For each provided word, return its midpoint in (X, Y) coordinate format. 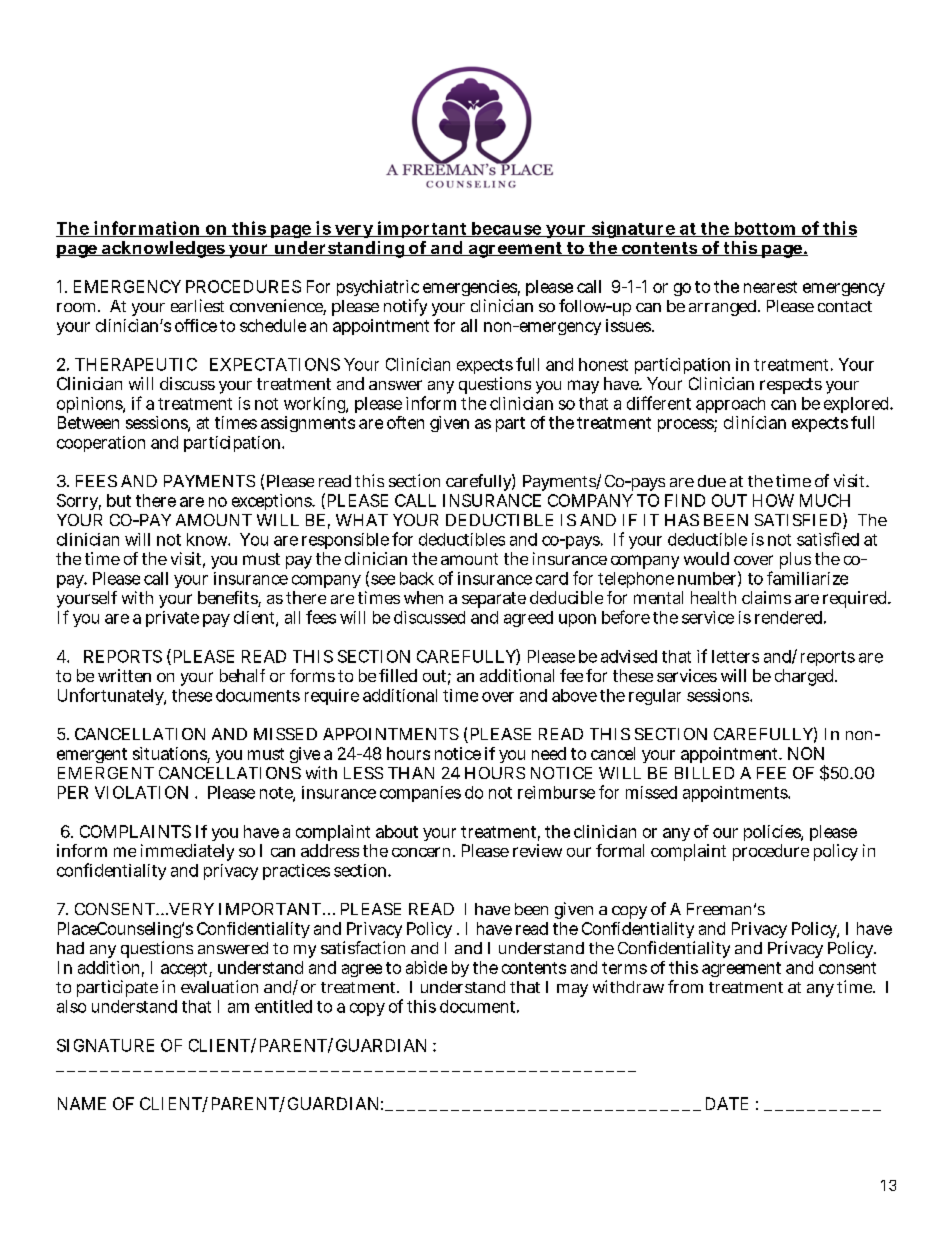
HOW (773, 500)
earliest (197, 305)
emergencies (470, 290)
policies (773, 833)
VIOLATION (141, 792)
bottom (764, 229)
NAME (82, 1103)
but (119, 500)
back (417, 578)
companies (420, 794)
